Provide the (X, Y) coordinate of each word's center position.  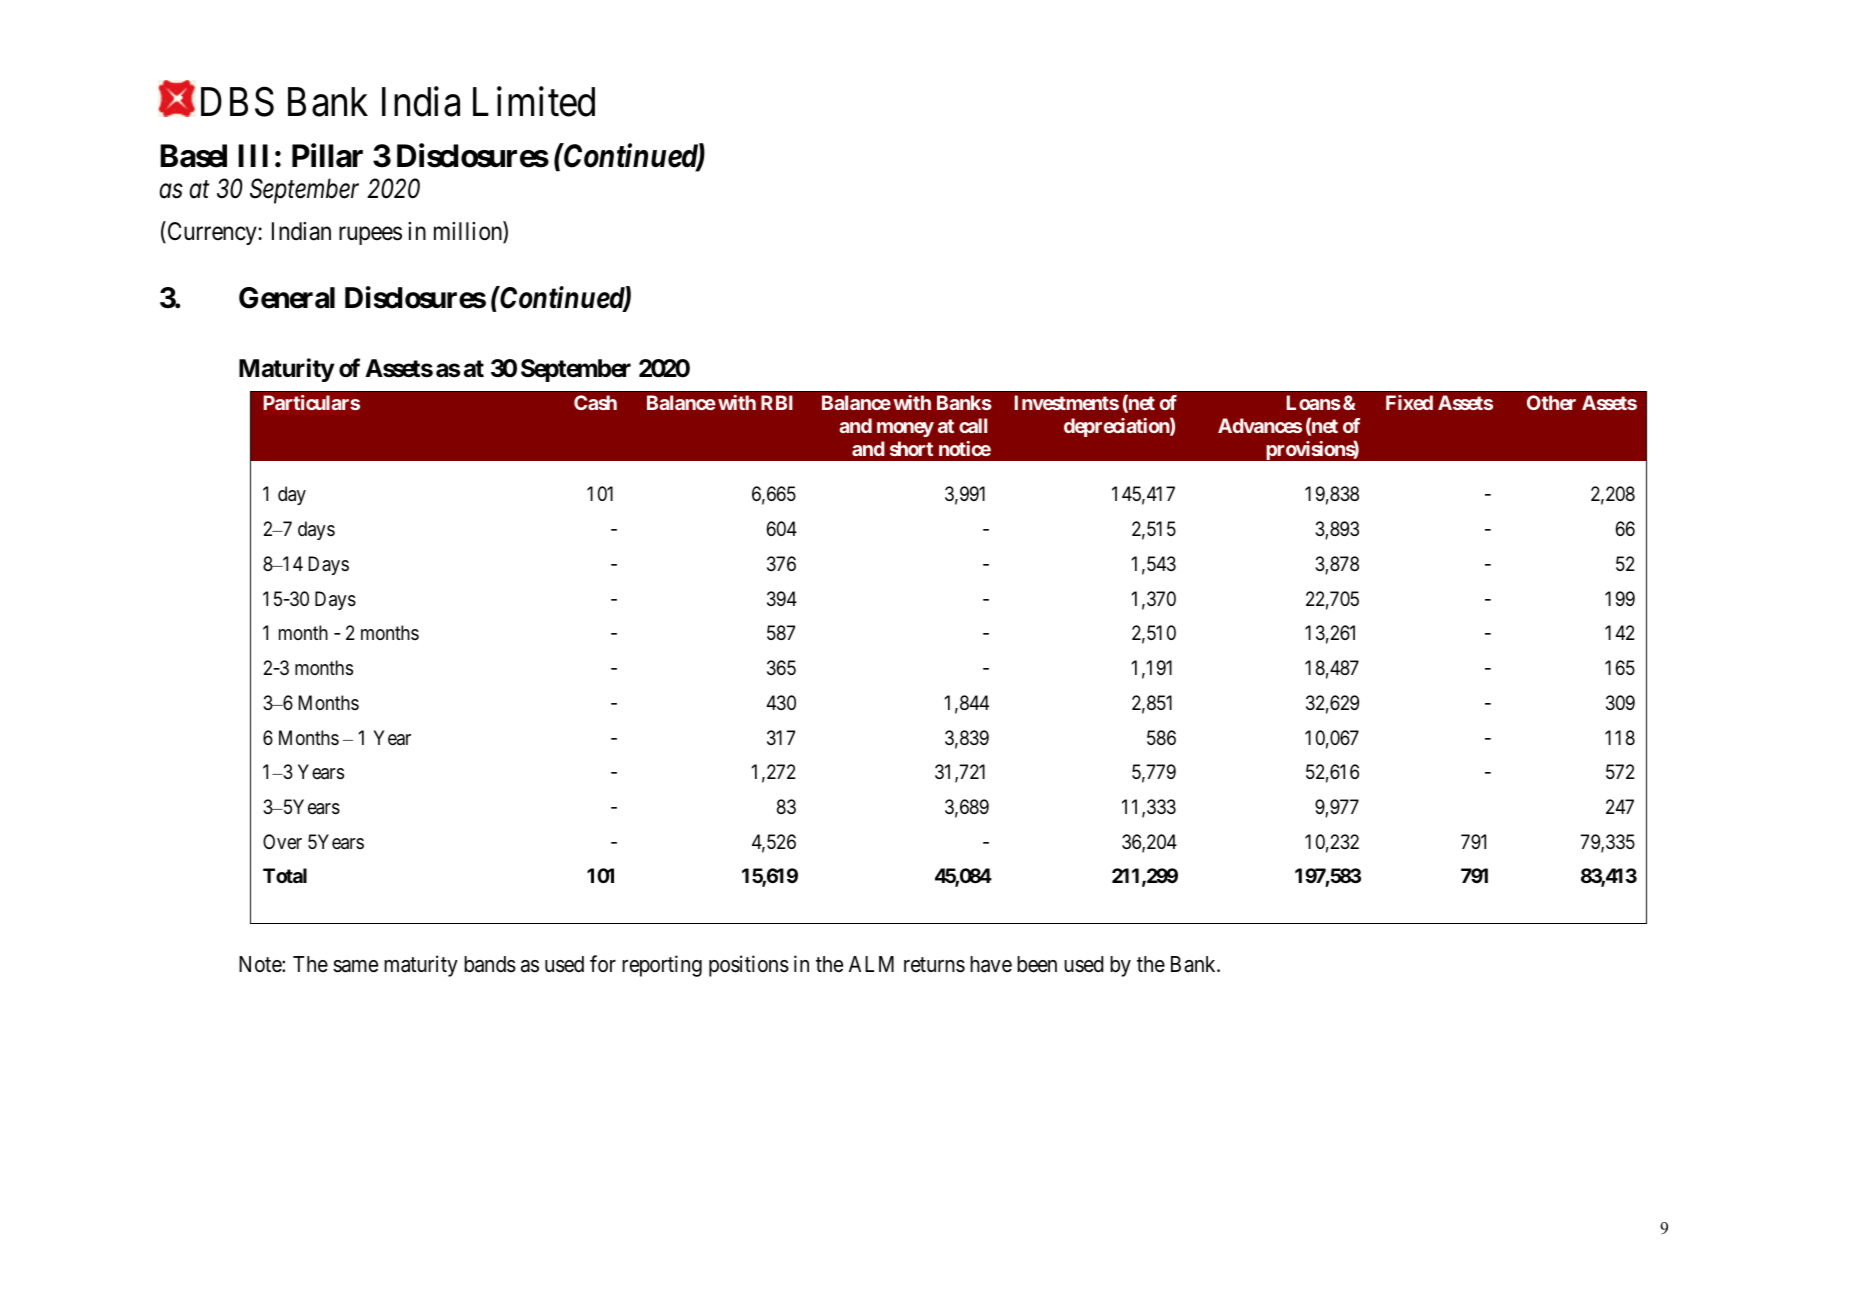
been (1037, 964)
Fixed (1409, 402)
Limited (534, 102)
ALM (871, 964)
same (355, 966)
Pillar (327, 155)
